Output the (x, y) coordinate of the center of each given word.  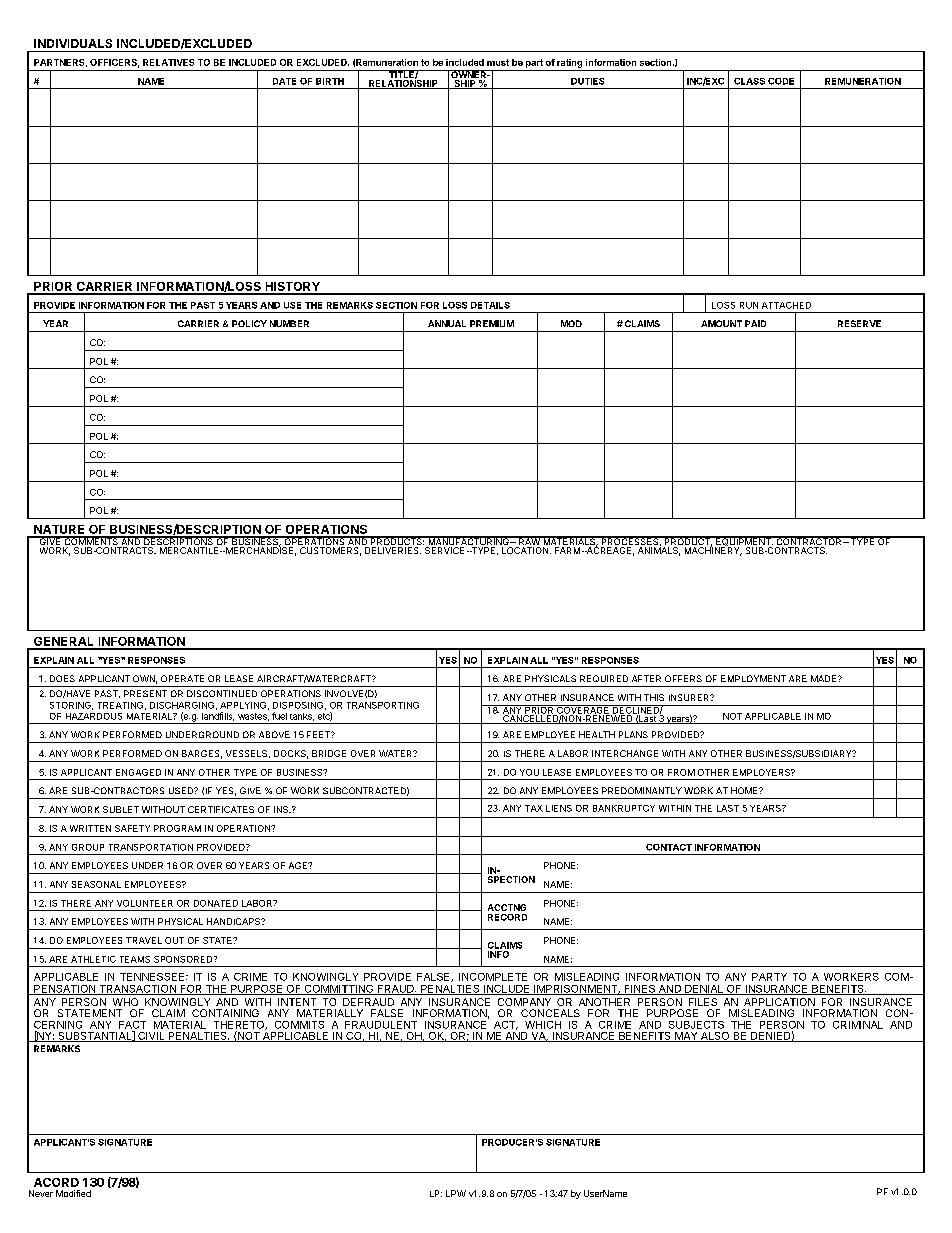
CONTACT (669, 847)
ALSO (715, 1037)
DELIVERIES (393, 550)
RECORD (507, 917)
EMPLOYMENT (753, 678)
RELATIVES (168, 62)
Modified (73, 1193)
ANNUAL (447, 323)
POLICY (249, 323)
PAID (755, 323)
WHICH (543, 1025)
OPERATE (182, 678)
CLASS (749, 81)
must (498, 62)
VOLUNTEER (145, 903)
